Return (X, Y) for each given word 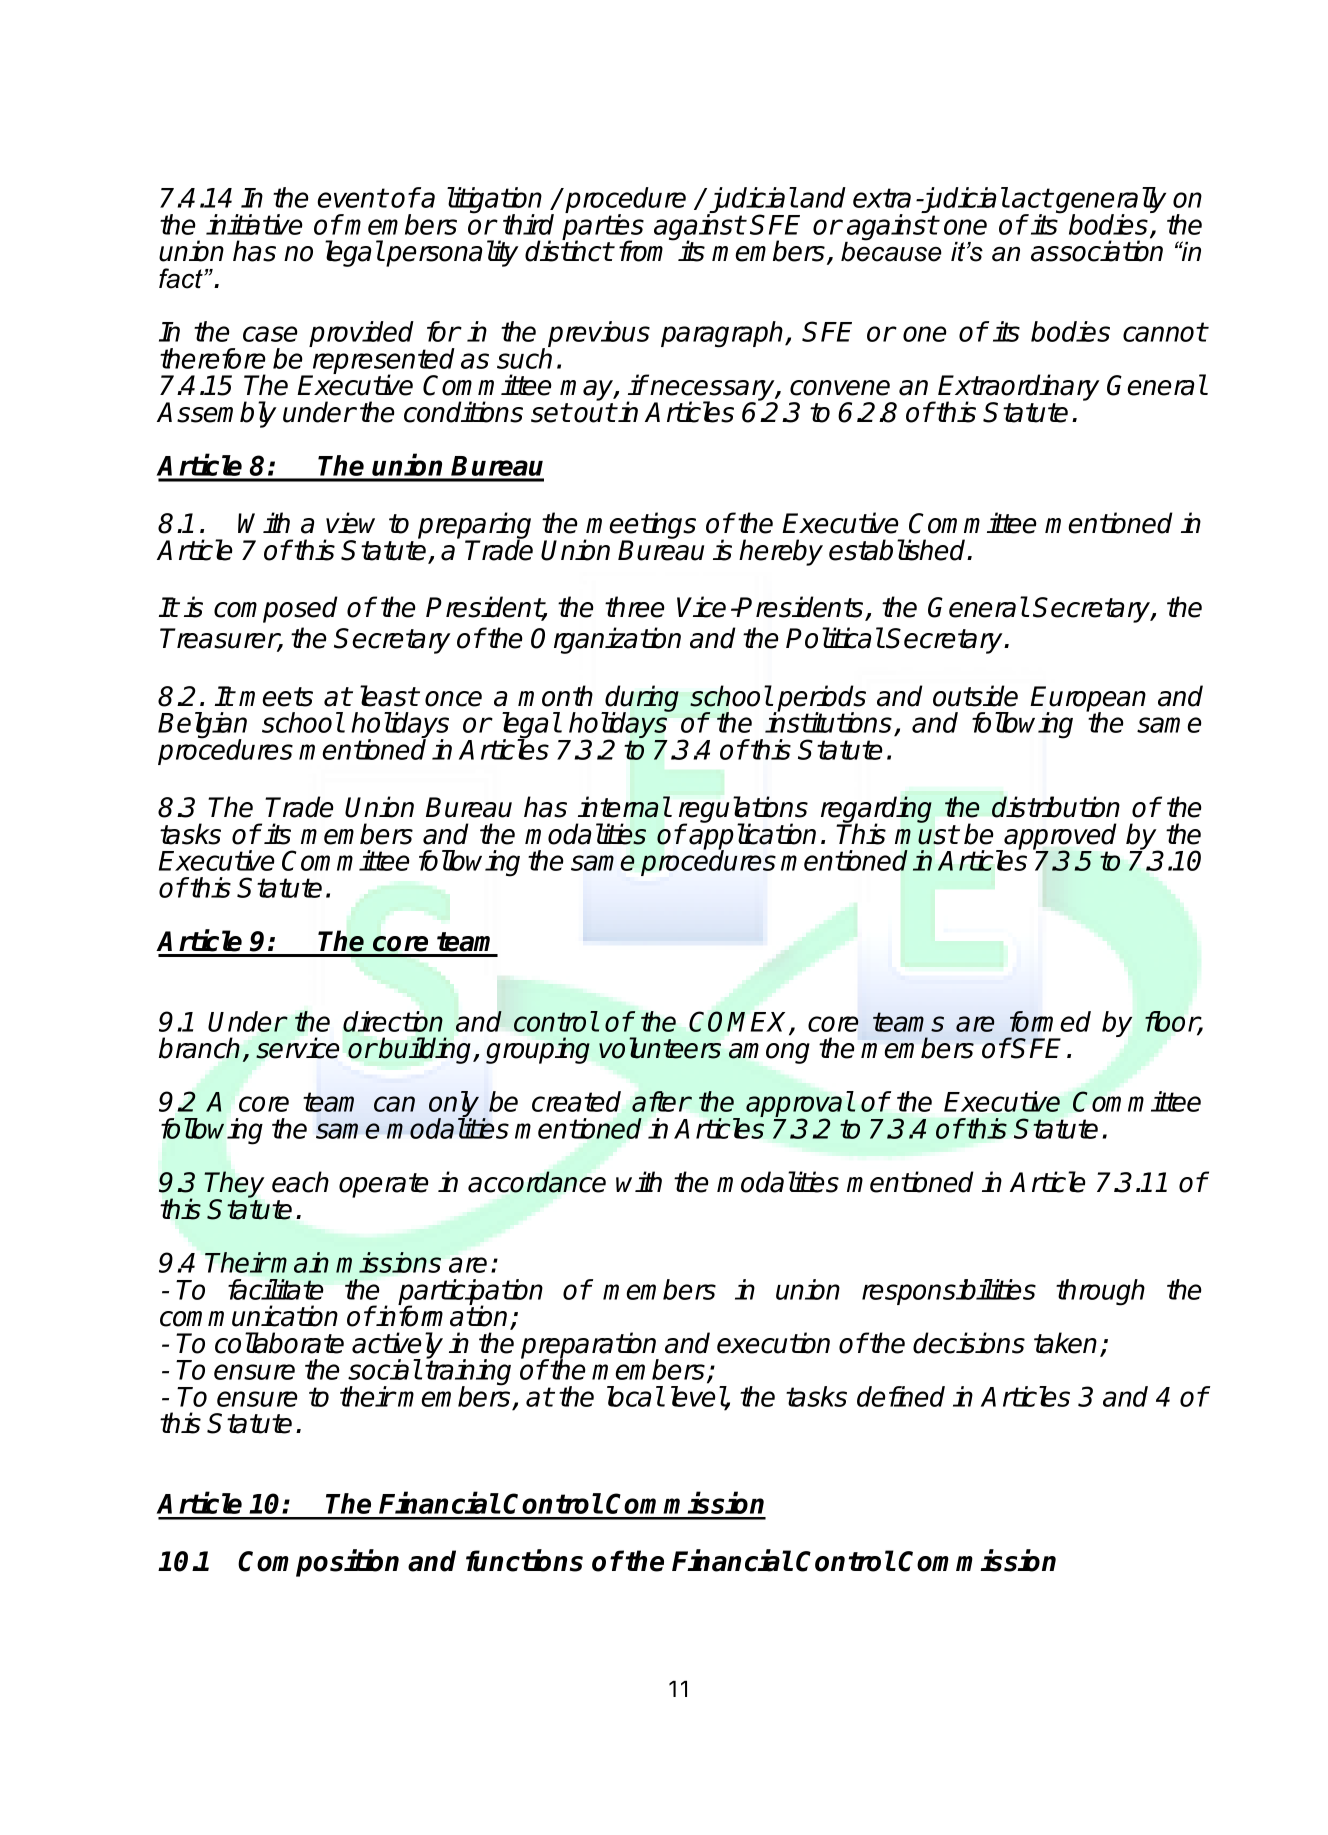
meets (276, 697)
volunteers (660, 1048)
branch (199, 1048)
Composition (318, 1563)
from (646, 250)
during (641, 699)
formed (1050, 1021)
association (1097, 251)
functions (524, 1561)
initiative (254, 224)
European (1088, 700)
